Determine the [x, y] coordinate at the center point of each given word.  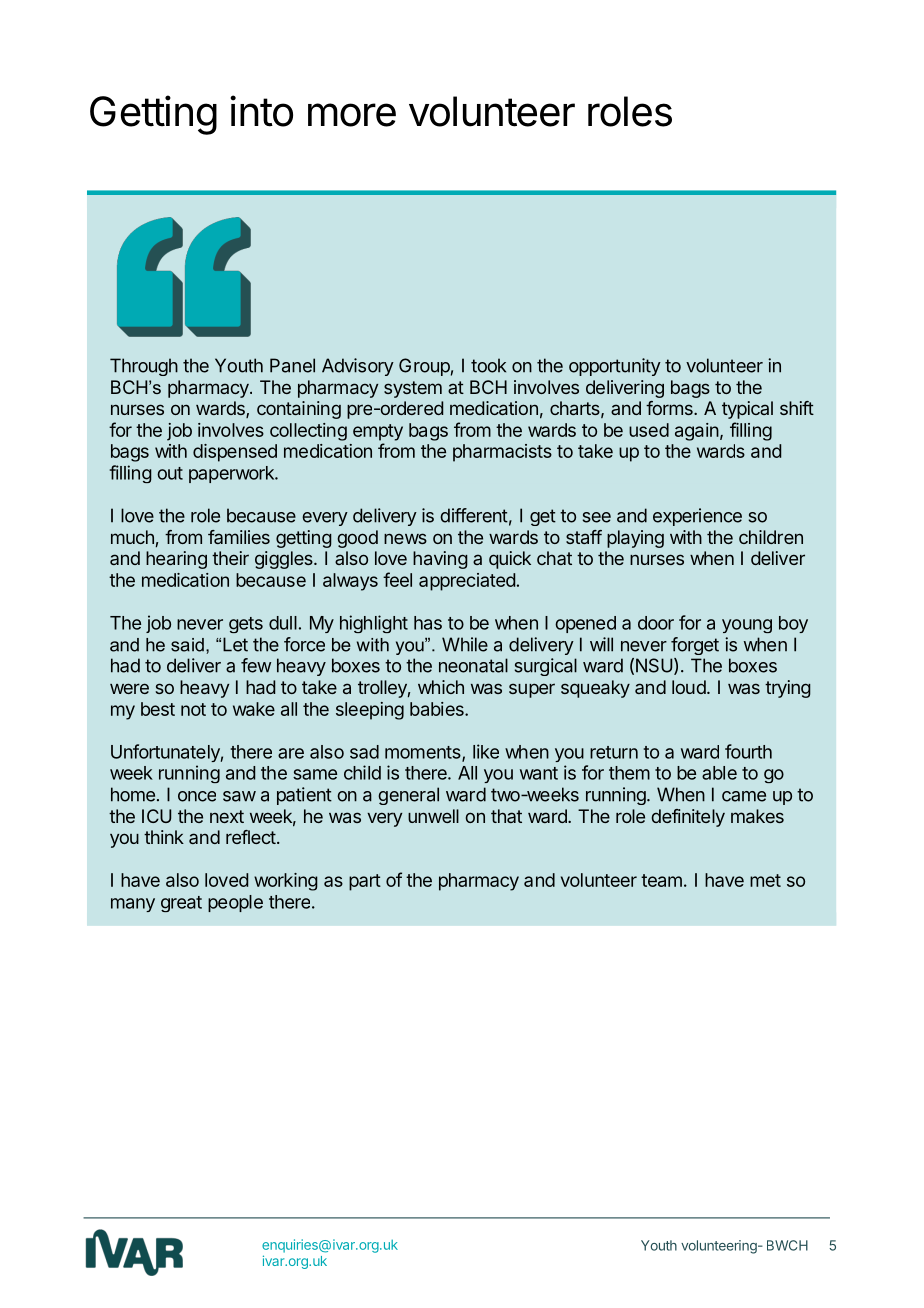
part [365, 882]
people [235, 903]
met [765, 880]
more [352, 115]
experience [697, 517]
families [239, 537]
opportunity [615, 367]
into [261, 111]
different [474, 515]
